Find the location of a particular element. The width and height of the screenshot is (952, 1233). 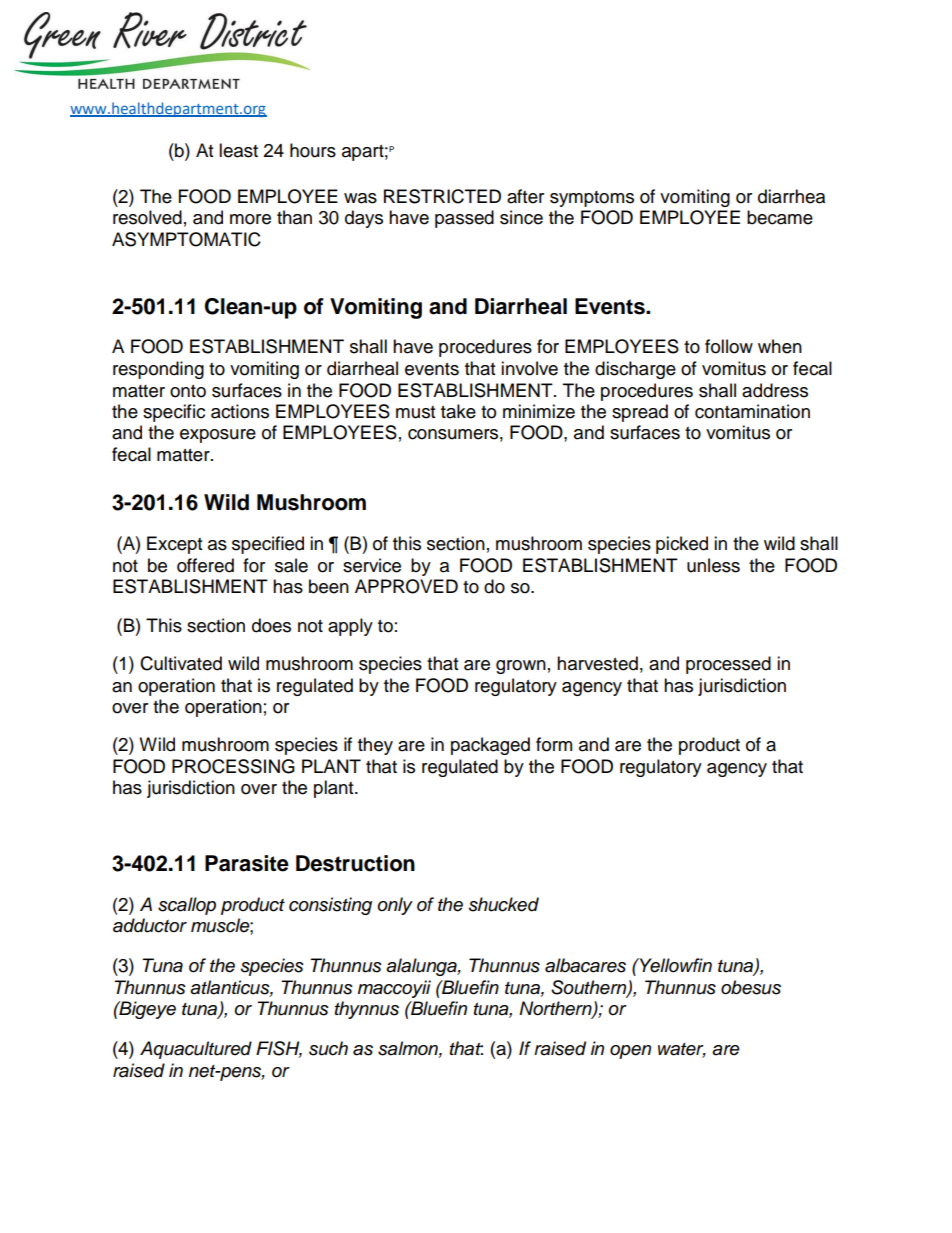

RESTRICTED is located at coordinates (442, 196).
